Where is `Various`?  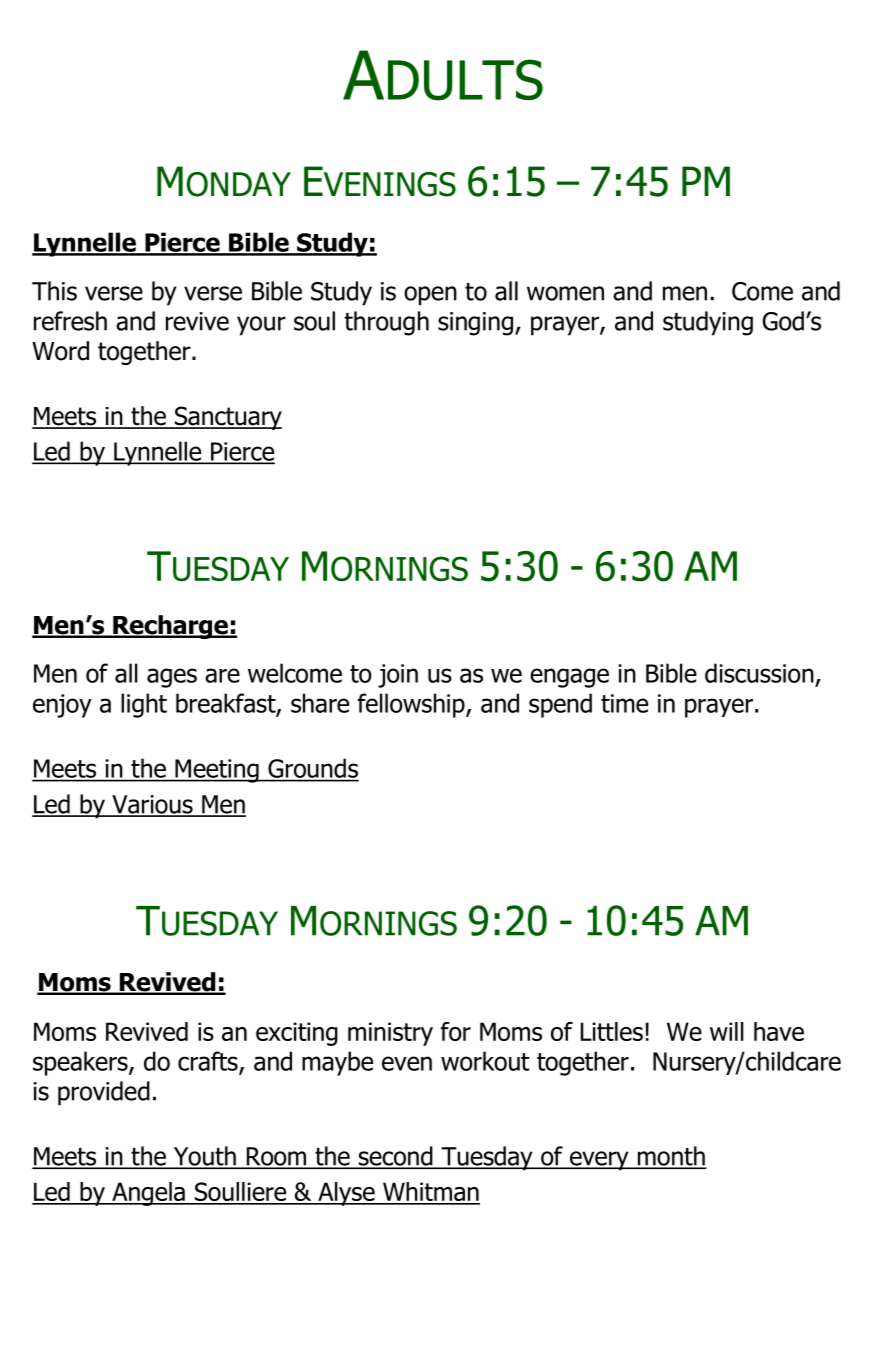
Various is located at coordinates (152, 805).
